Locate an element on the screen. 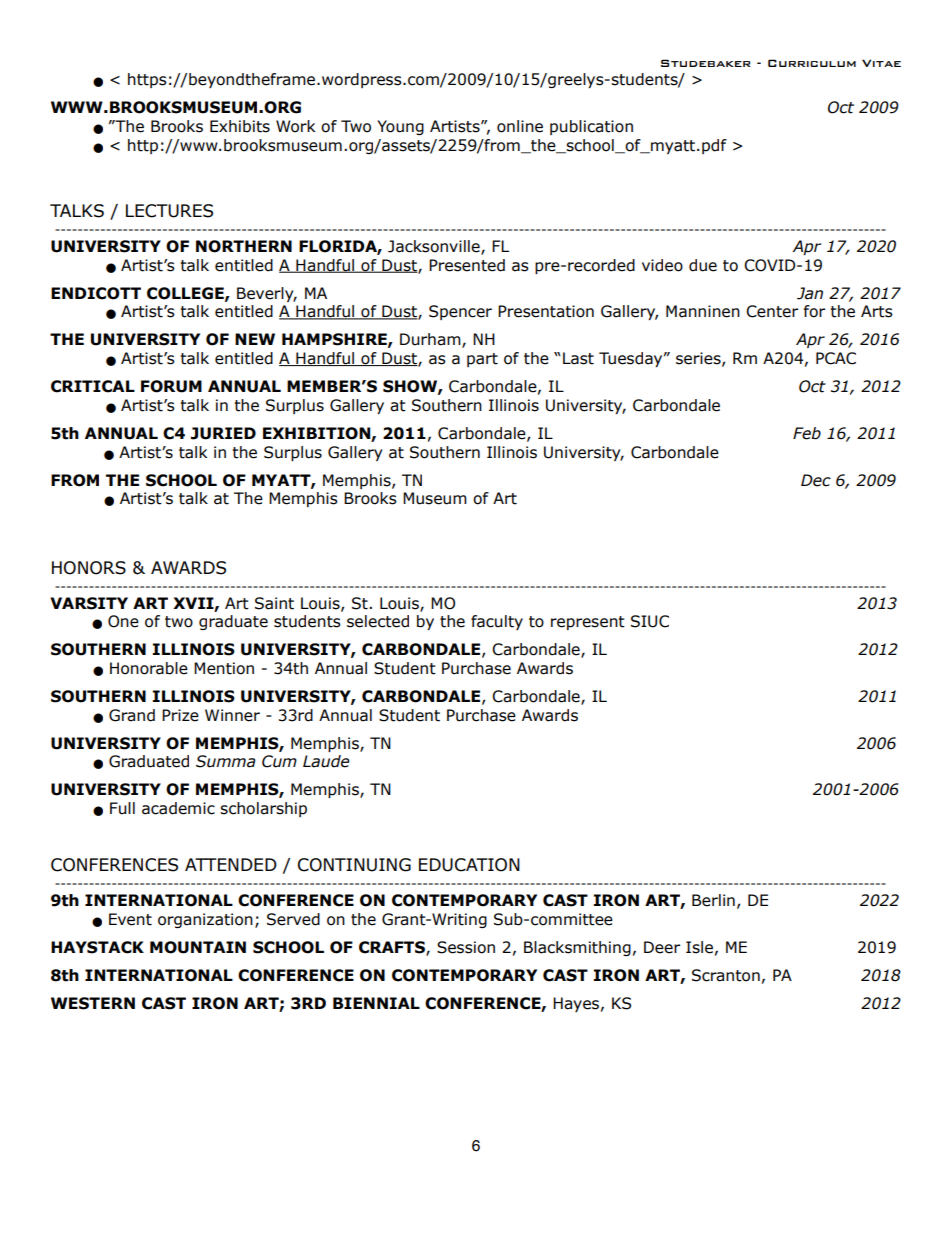 The height and width of the screenshot is (1233, 952). MOUNTAIN is located at coordinates (198, 947).
